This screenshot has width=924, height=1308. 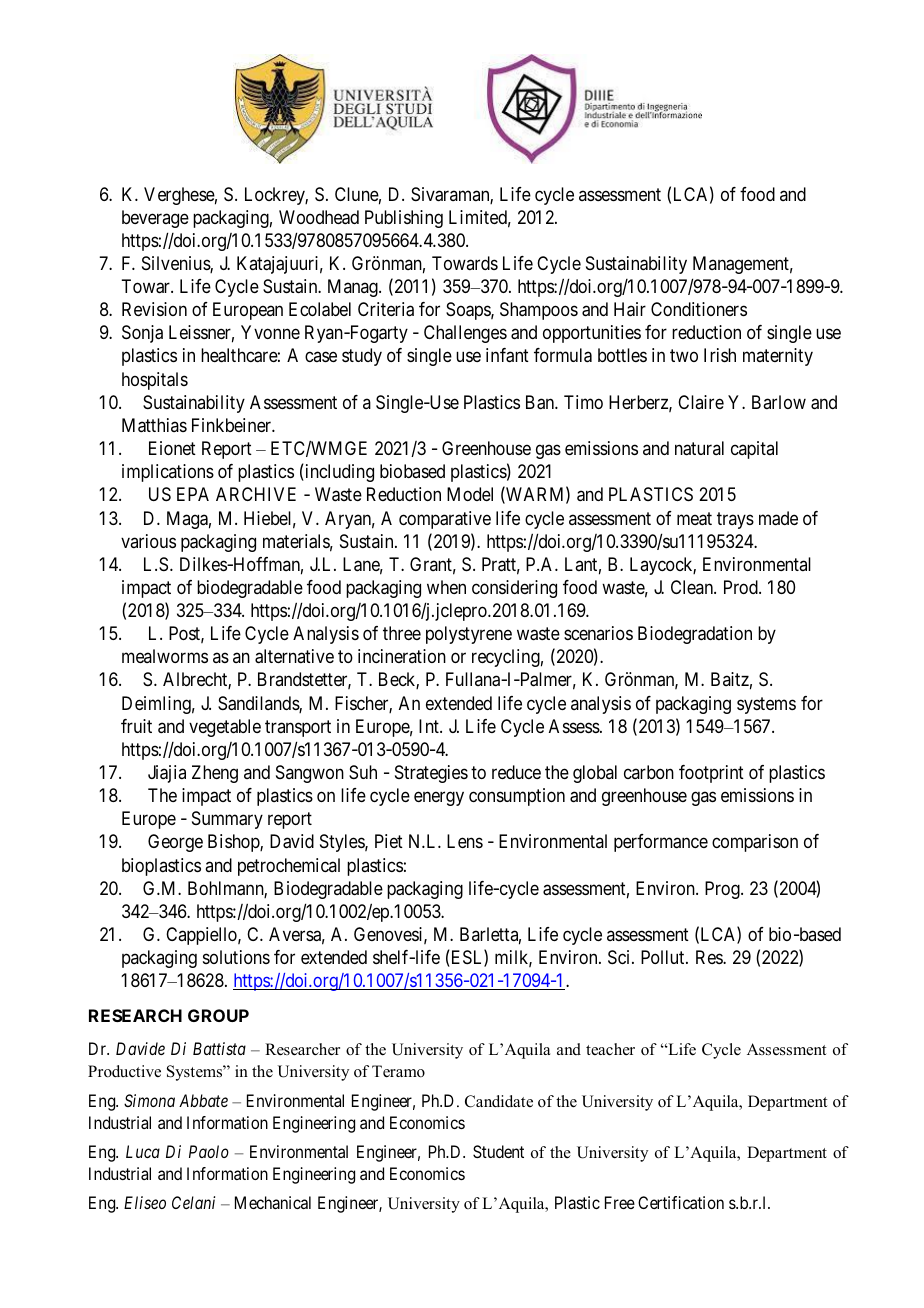 What do you see at coordinates (723, 890) in the screenshot?
I see `Prog` at bounding box center [723, 890].
